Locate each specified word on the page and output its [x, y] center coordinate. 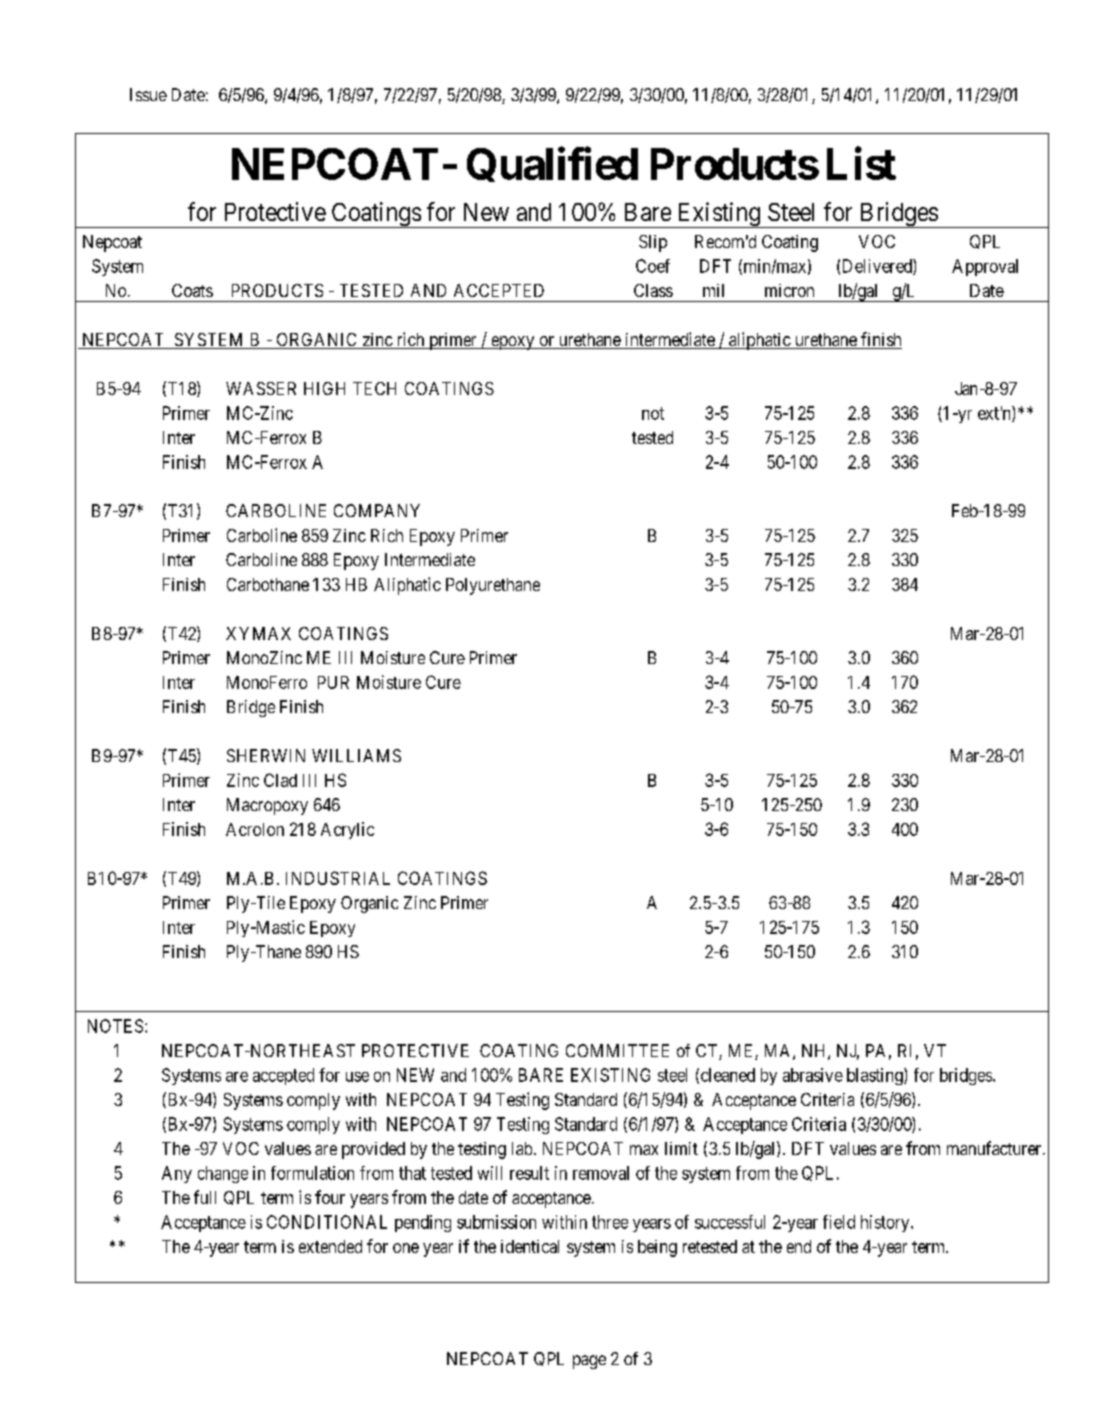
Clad [280, 780]
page [589, 1362]
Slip [653, 243]
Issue [148, 94]
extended [330, 1246]
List [861, 163]
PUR [333, 682]
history [886, 1223]
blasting [876, 1076]
